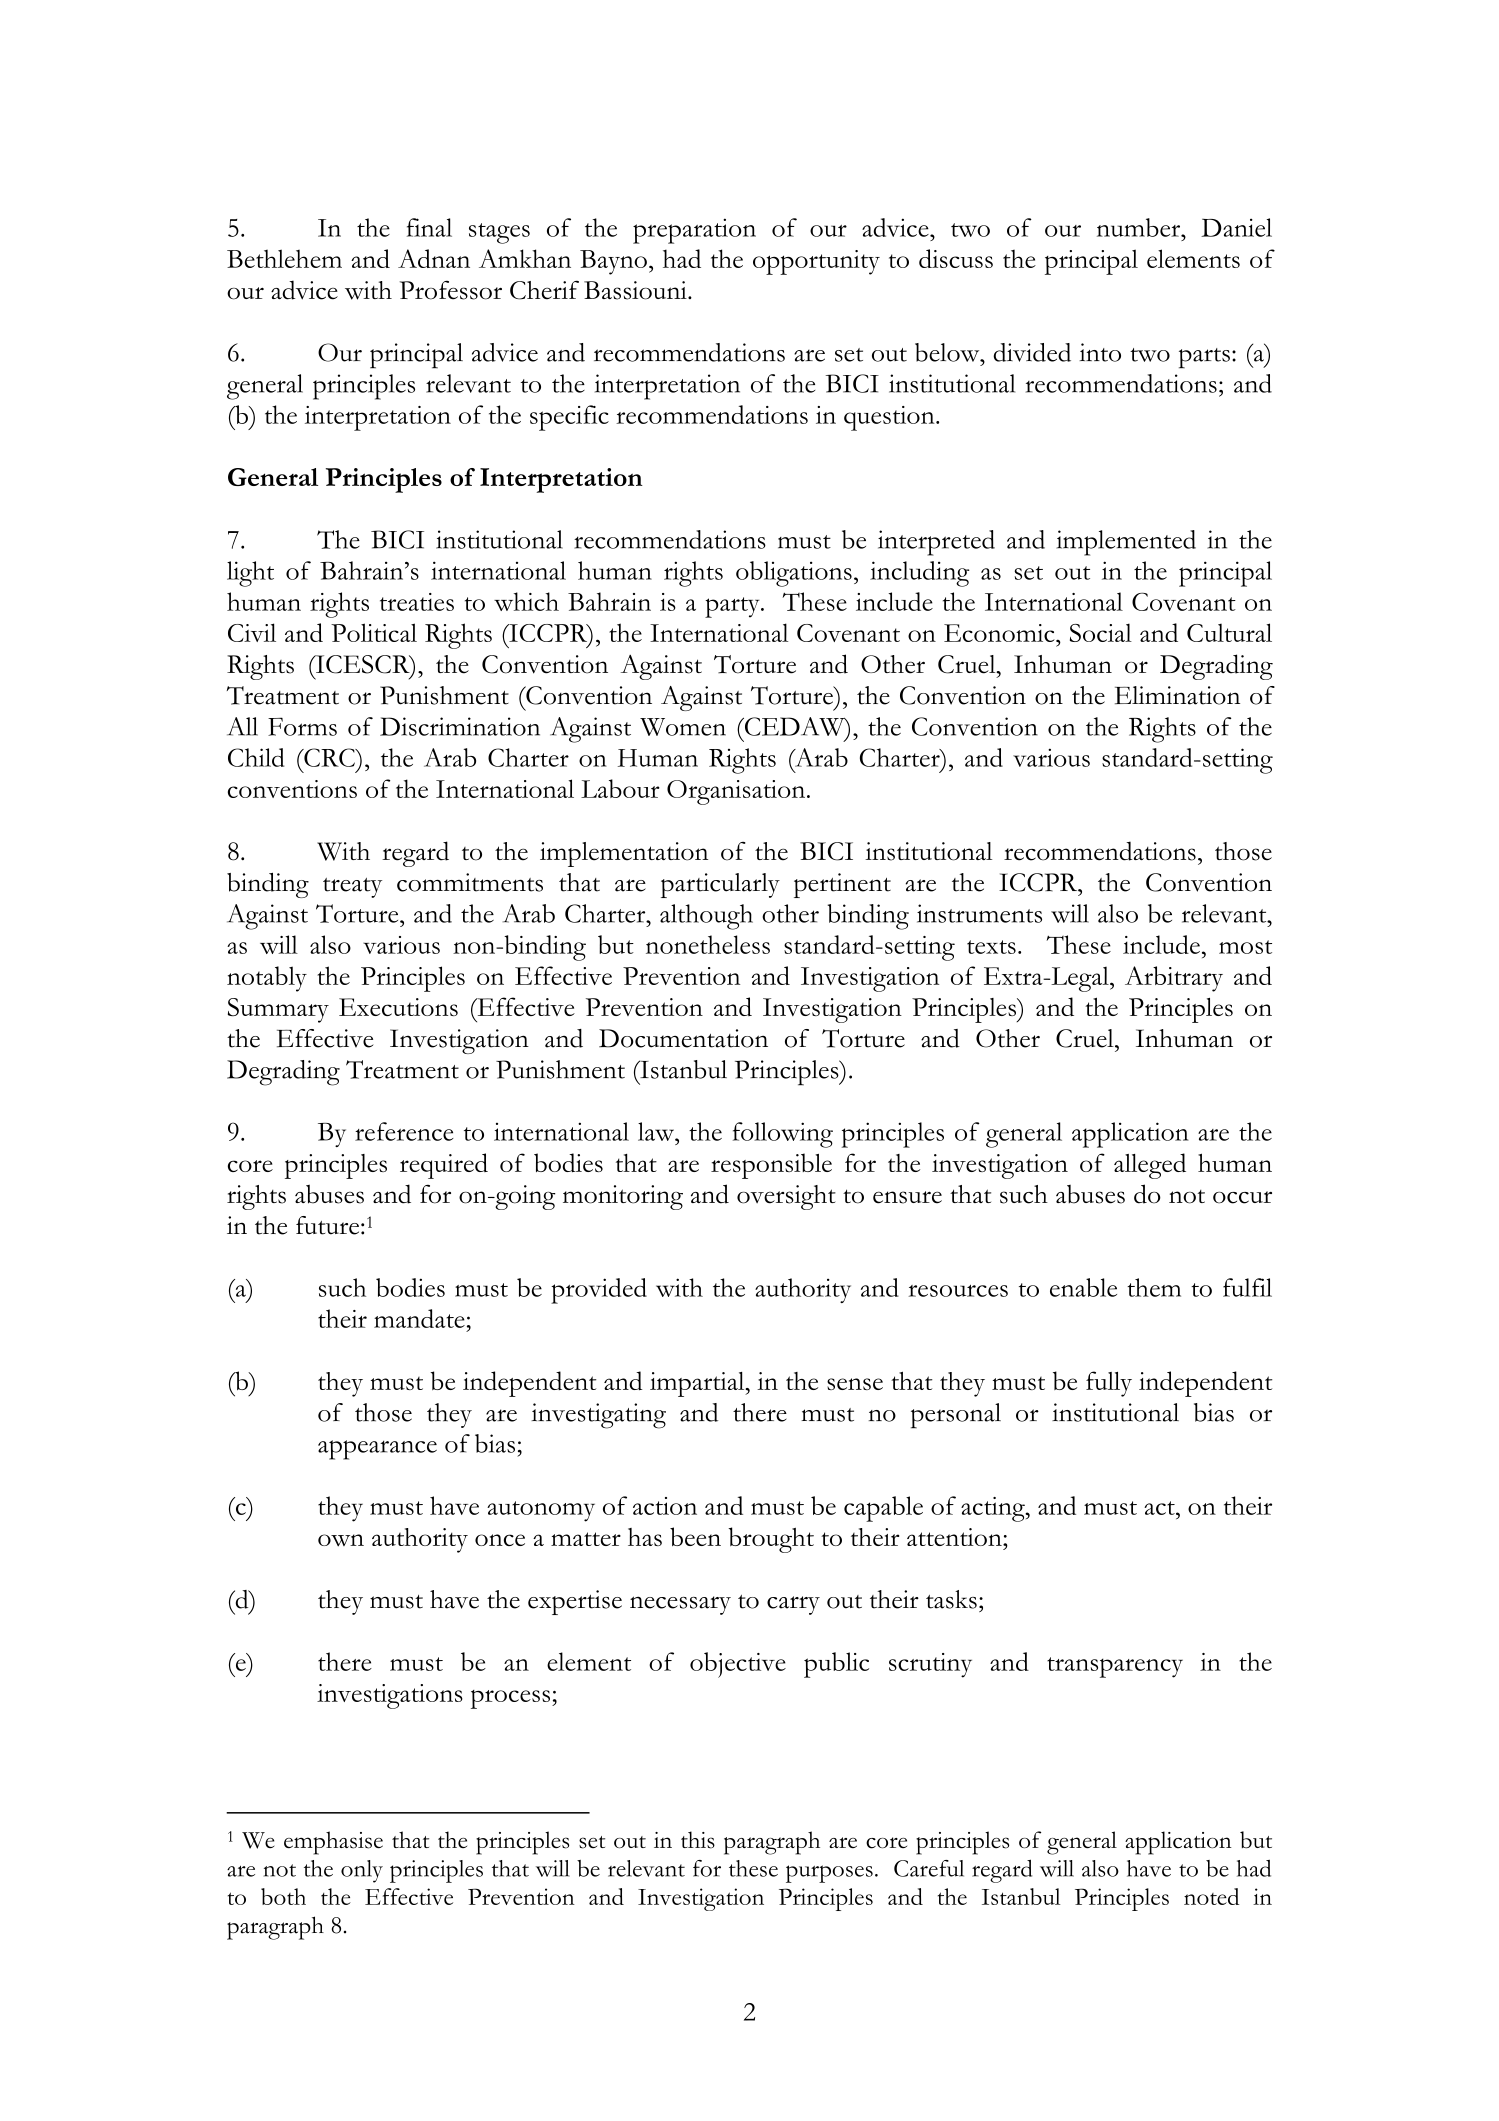  Describe the element at coordinates (1140, 227) in the screenshot. I see `number` at that location.
